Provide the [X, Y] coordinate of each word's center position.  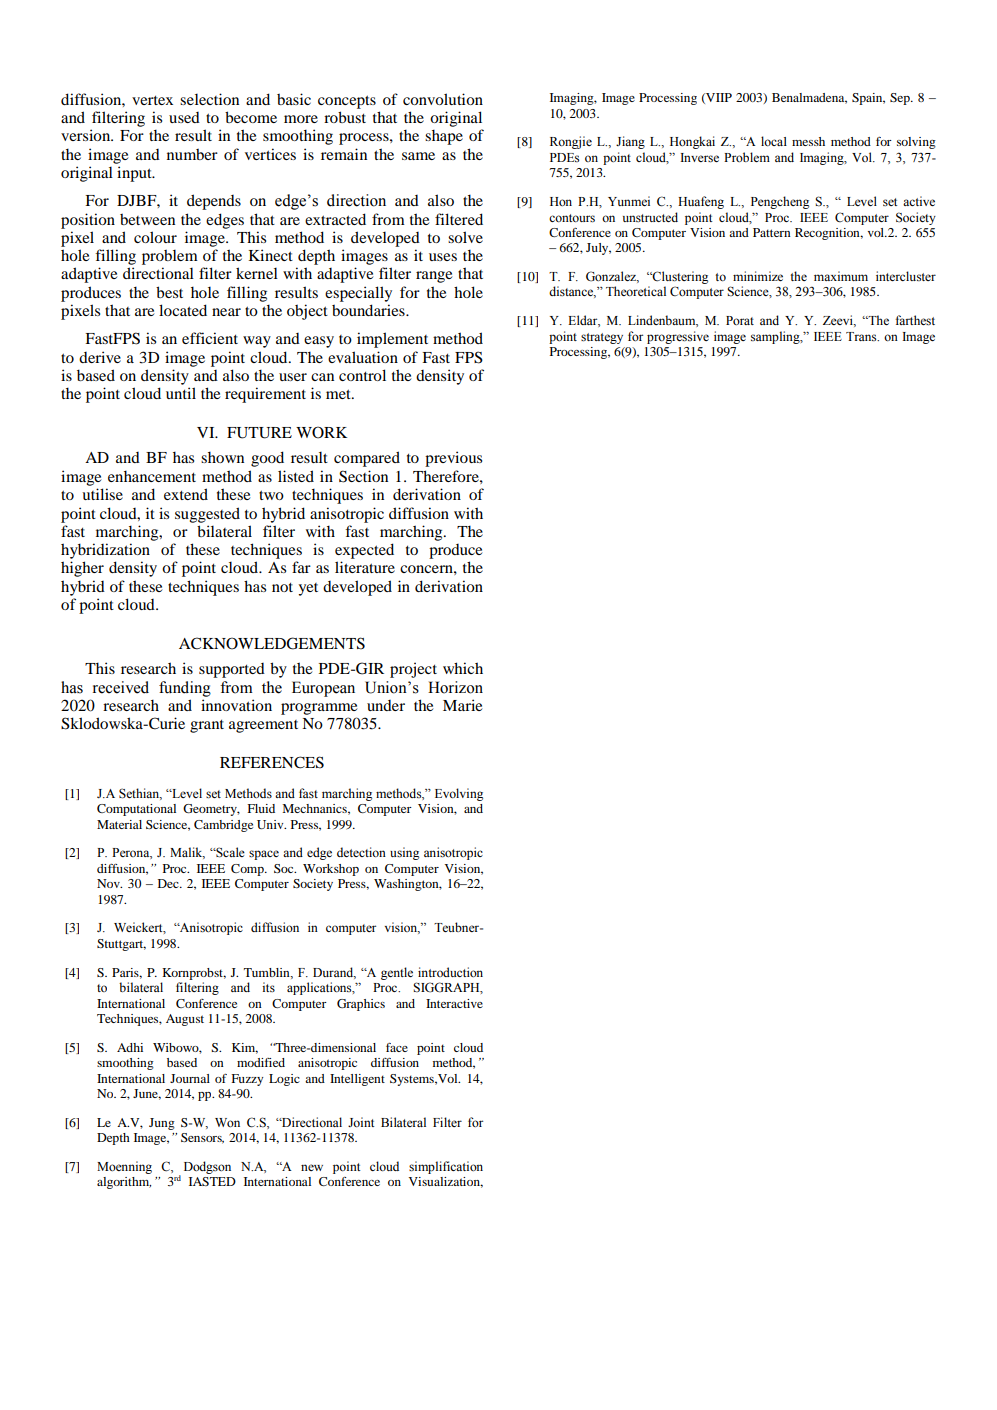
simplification [446, 1167]
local [774, 141]
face [397, 1047]
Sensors [202, 1138]
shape [444, 137]
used [184, 117]
